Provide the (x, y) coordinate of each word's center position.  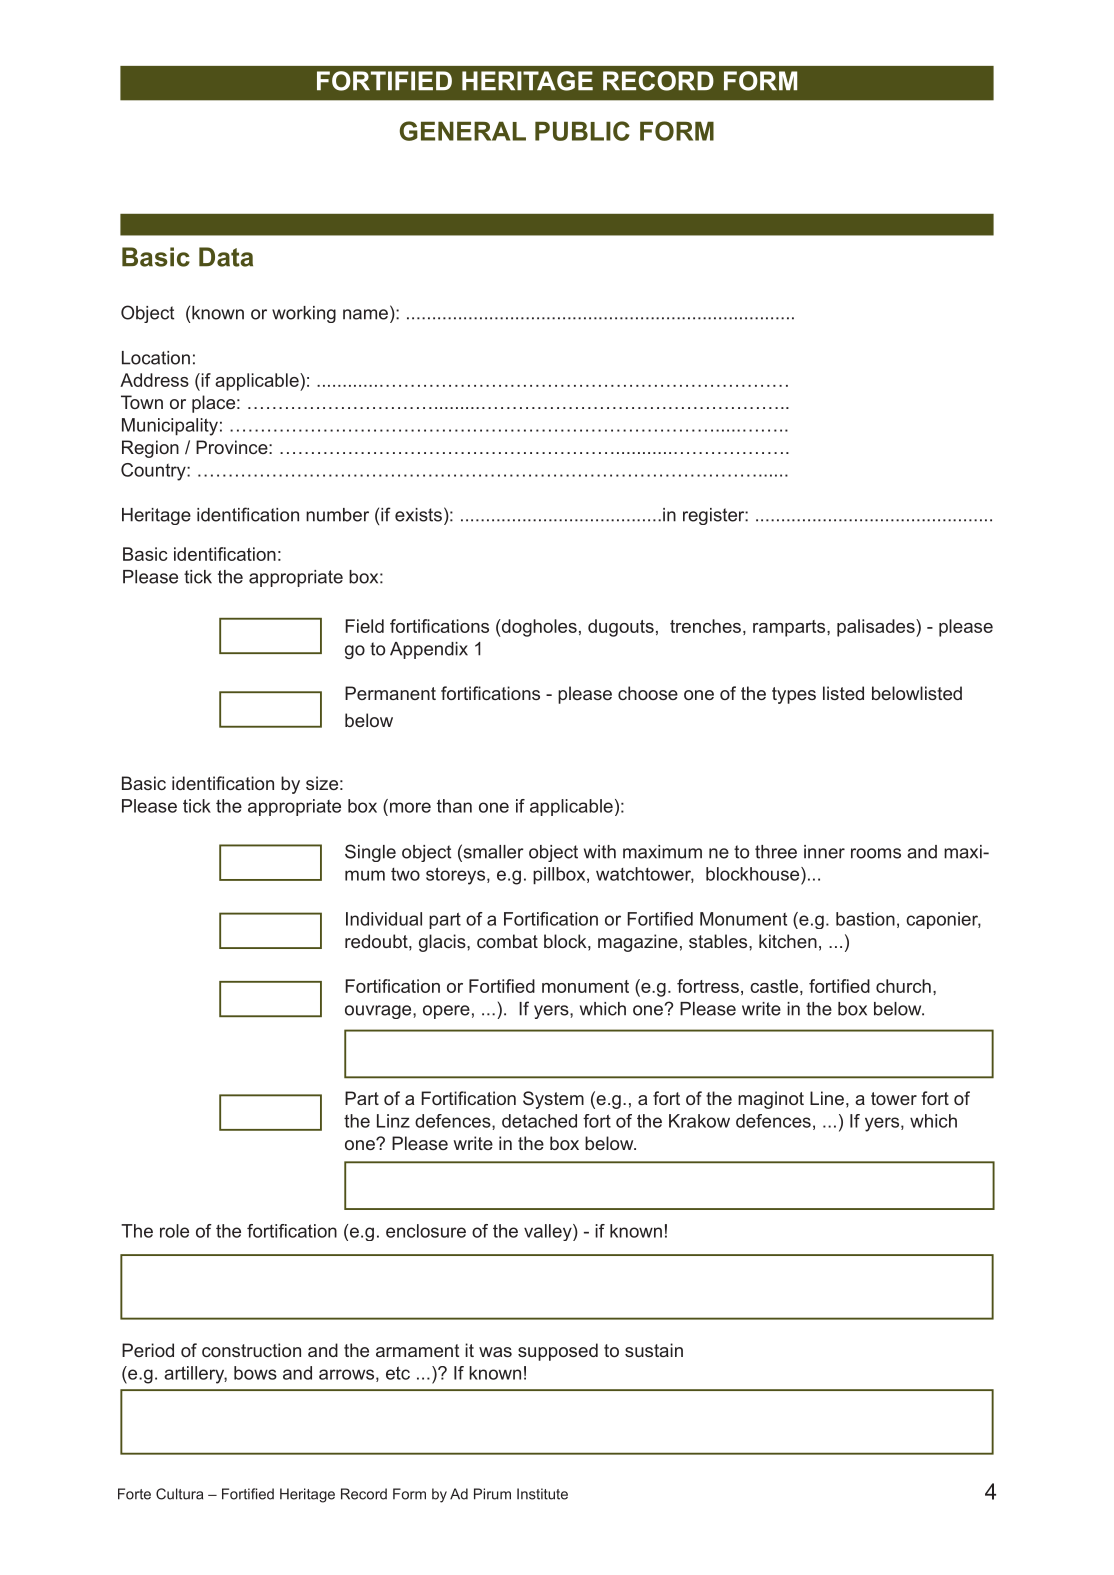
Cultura (179, 1494)
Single (370, 853)
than (454, 806)
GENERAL (463, 131)
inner (824, 852)
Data (226, 257)
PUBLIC (582, 131)
